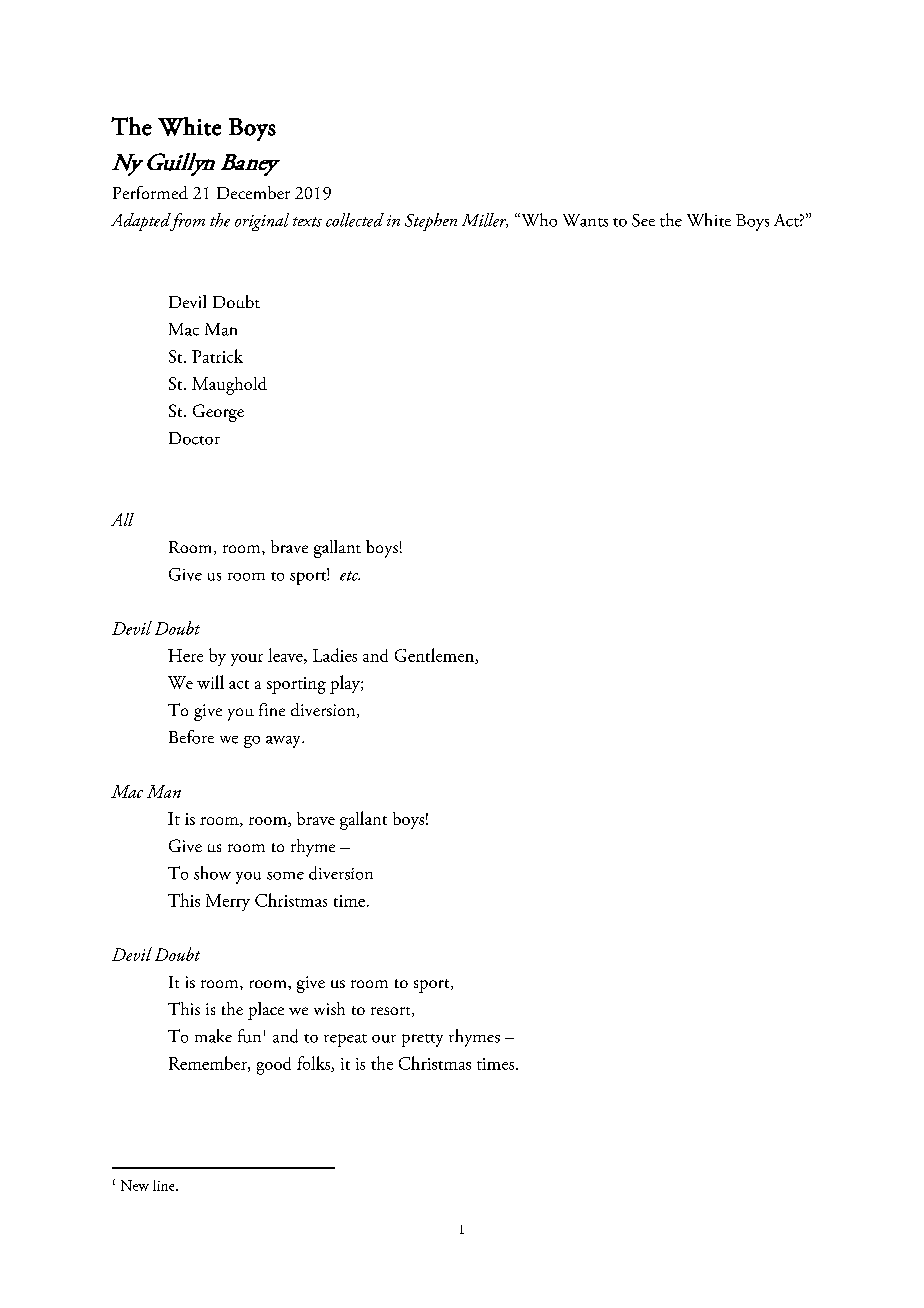  What do you see at coordinates (212, 873) in the screenshot?
I see `show` at bounding box center [212, 873].
